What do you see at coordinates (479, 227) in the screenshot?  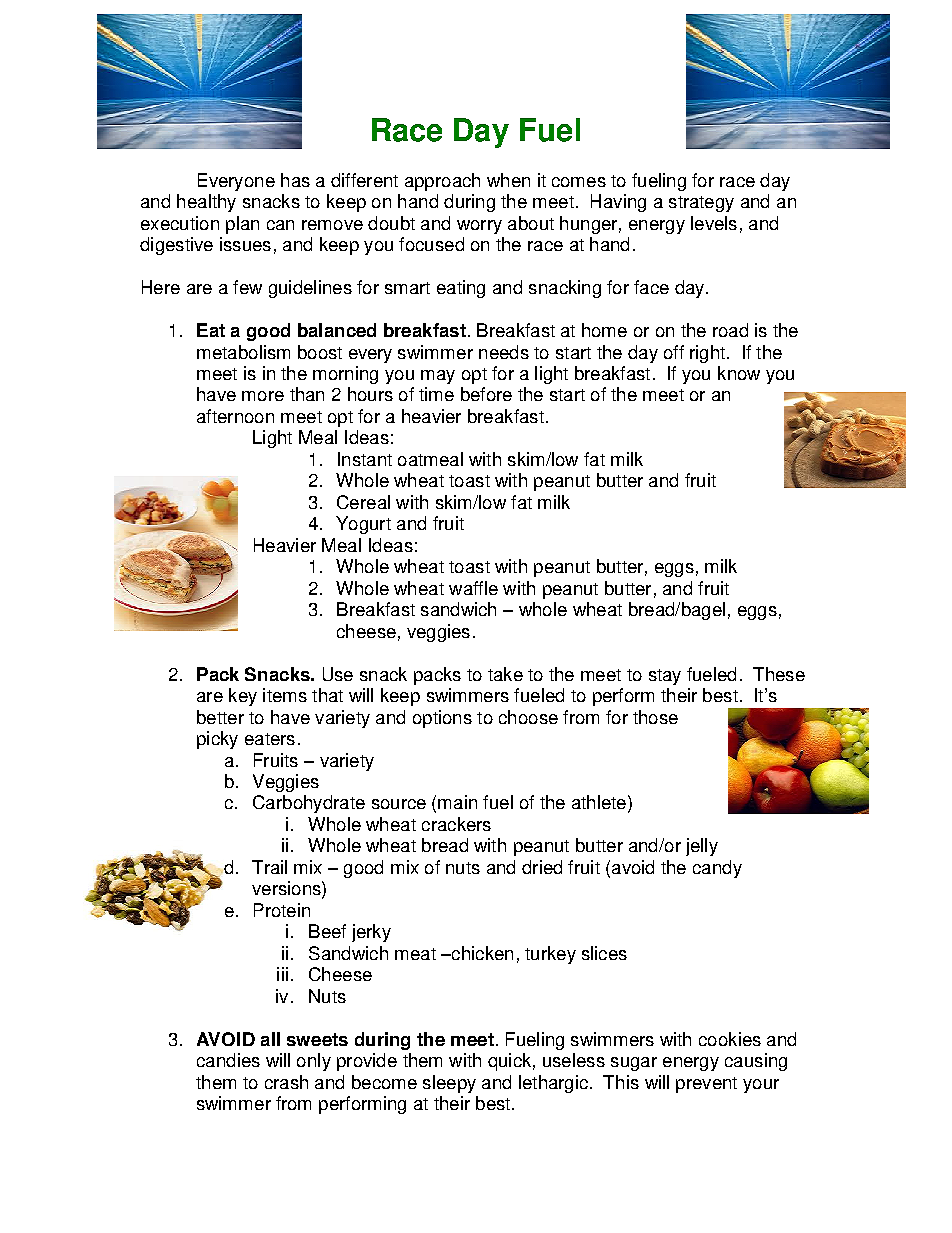 I see `worry` at bounding box center [479, 227].
